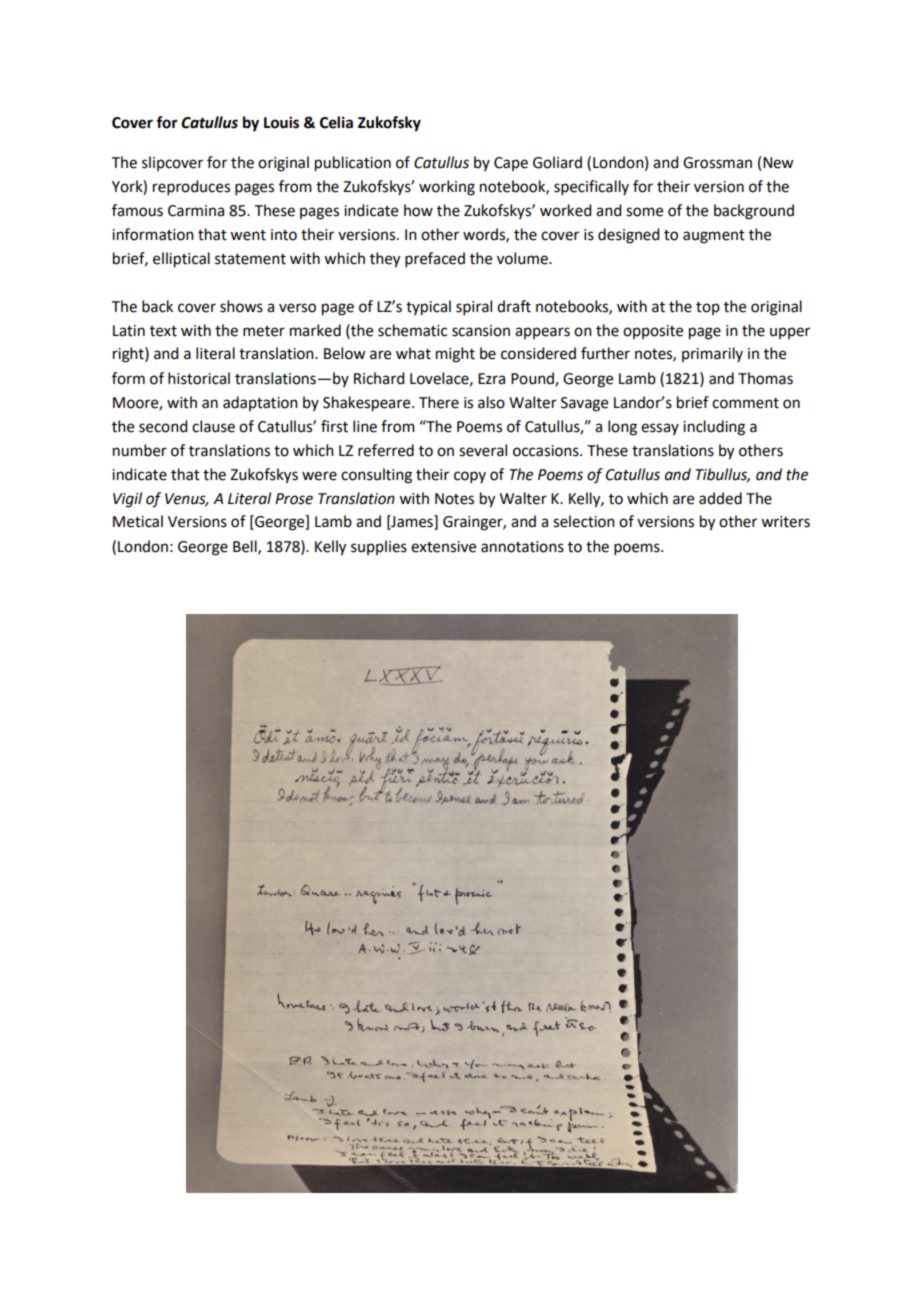 The height and width of the document is (1308, 924). Describe the element at coordinates (412, 330) in the document. I see `schematic` at that location.
